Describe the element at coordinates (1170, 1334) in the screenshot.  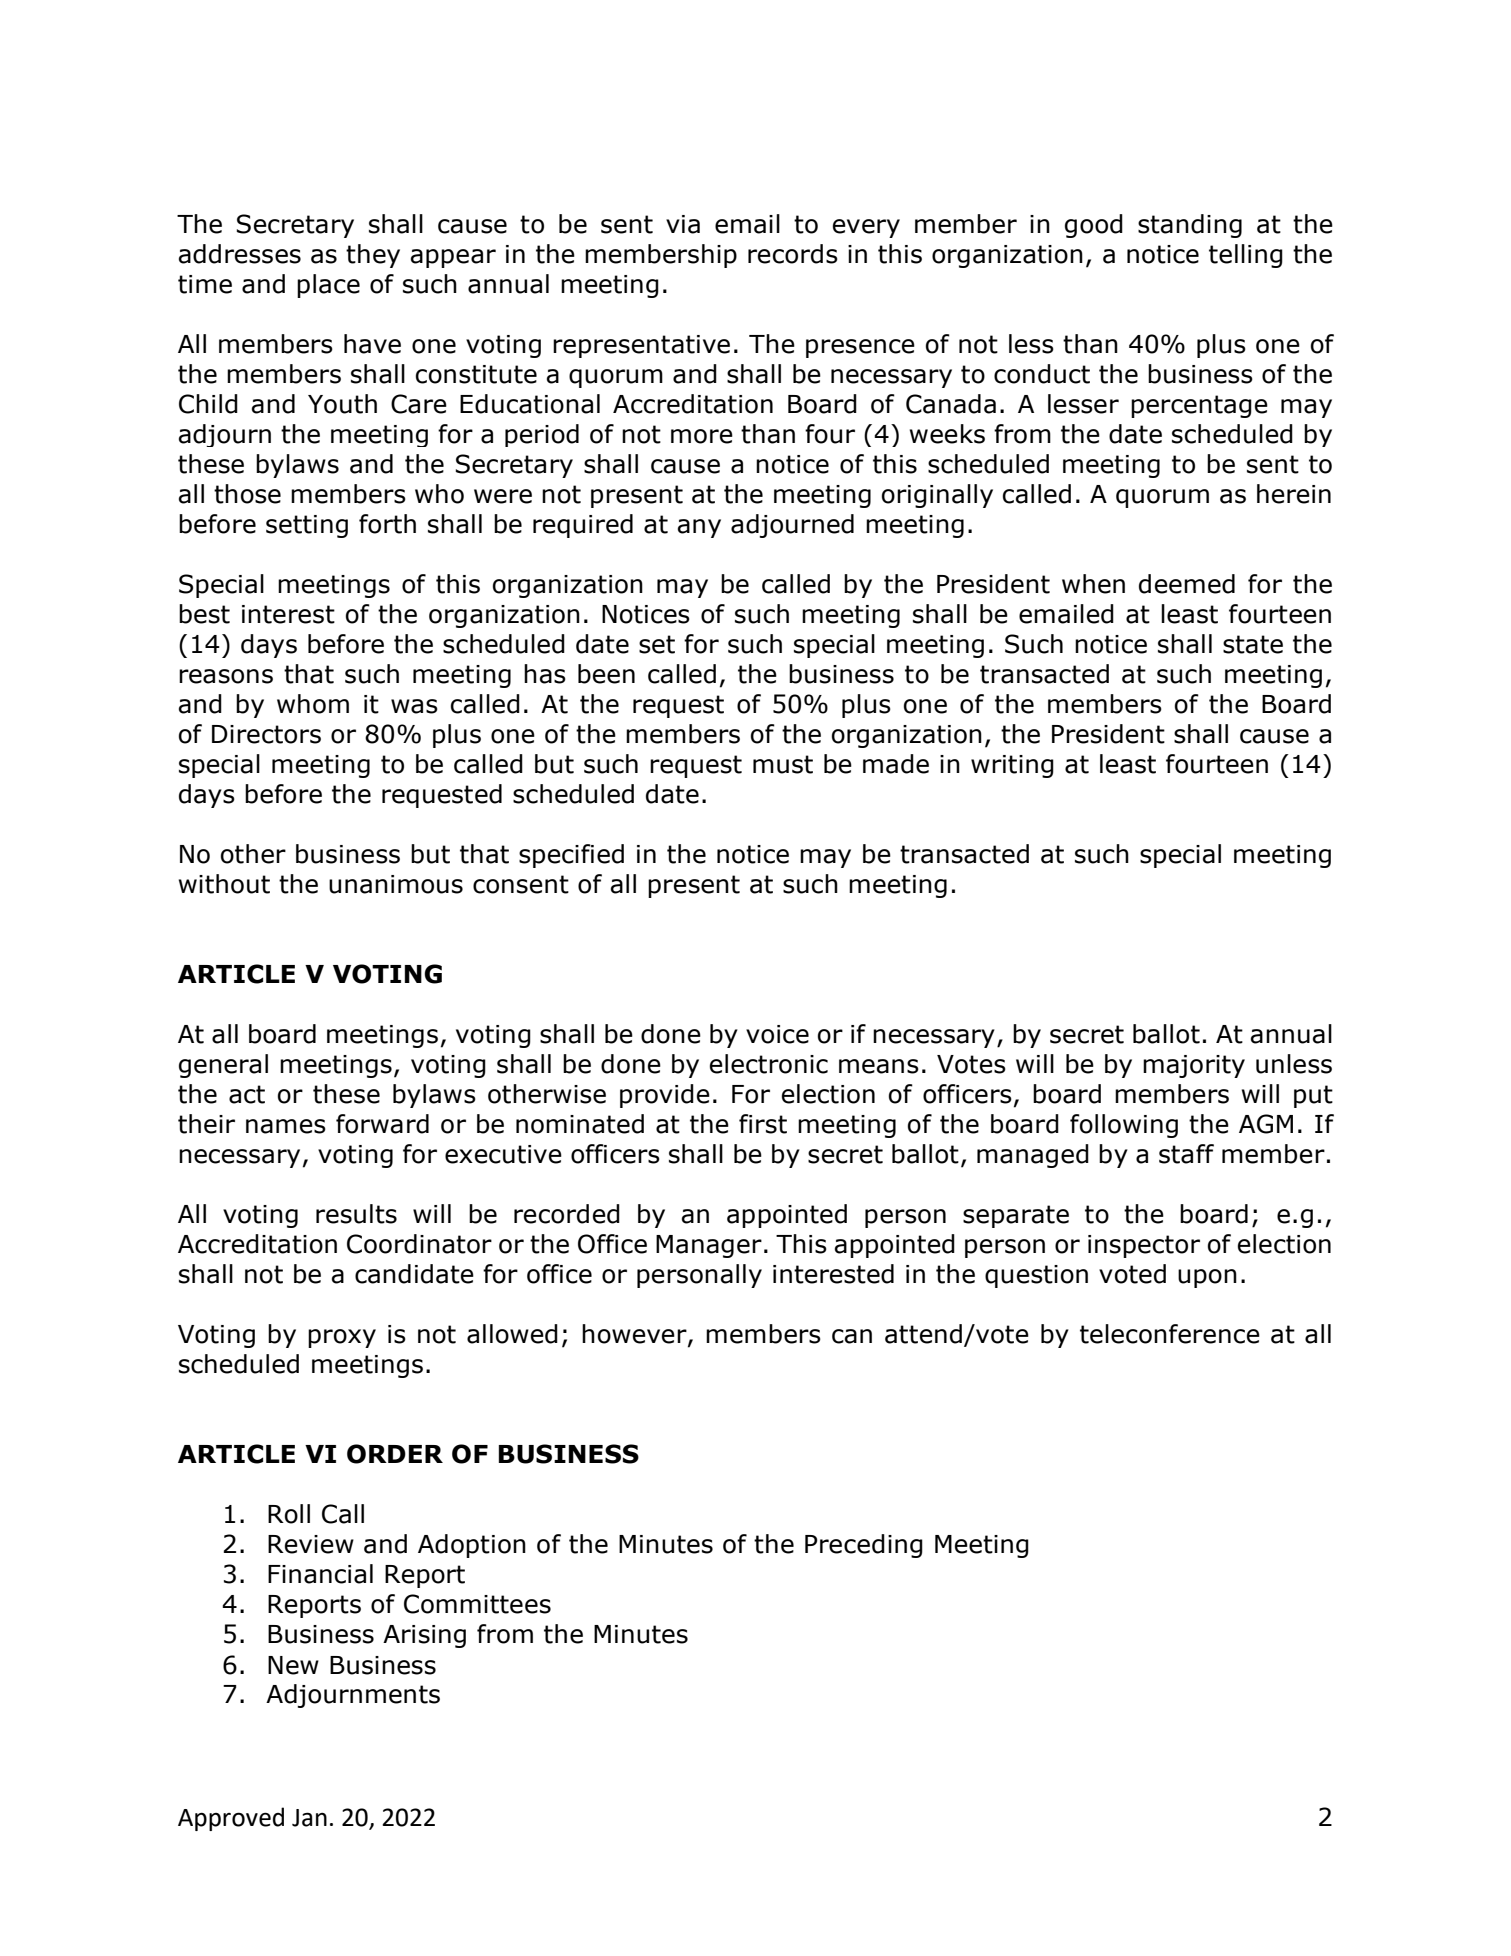
I see `teleconference` at that location.
